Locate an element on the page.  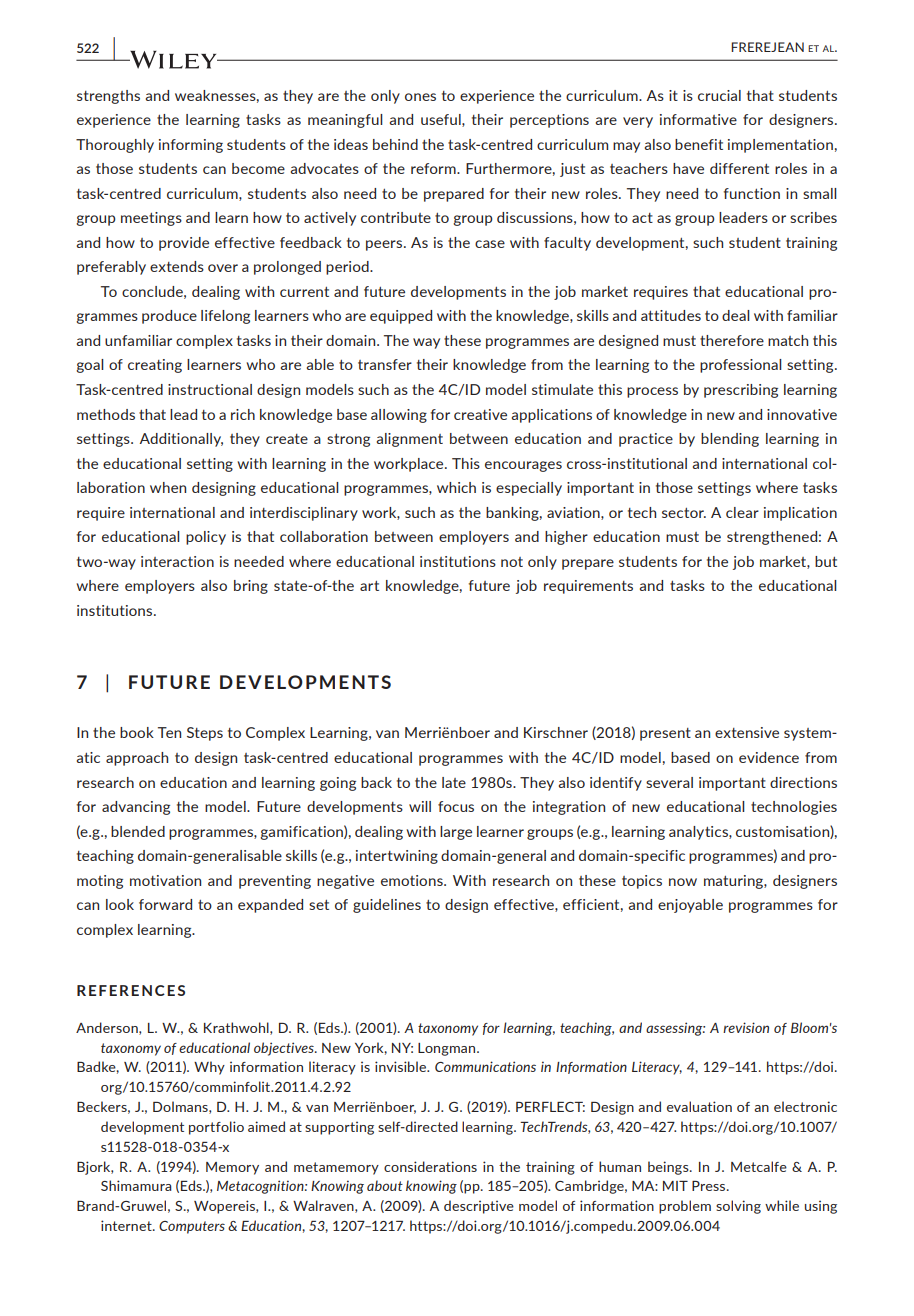
extensive is located at coordinates (747, 732).
